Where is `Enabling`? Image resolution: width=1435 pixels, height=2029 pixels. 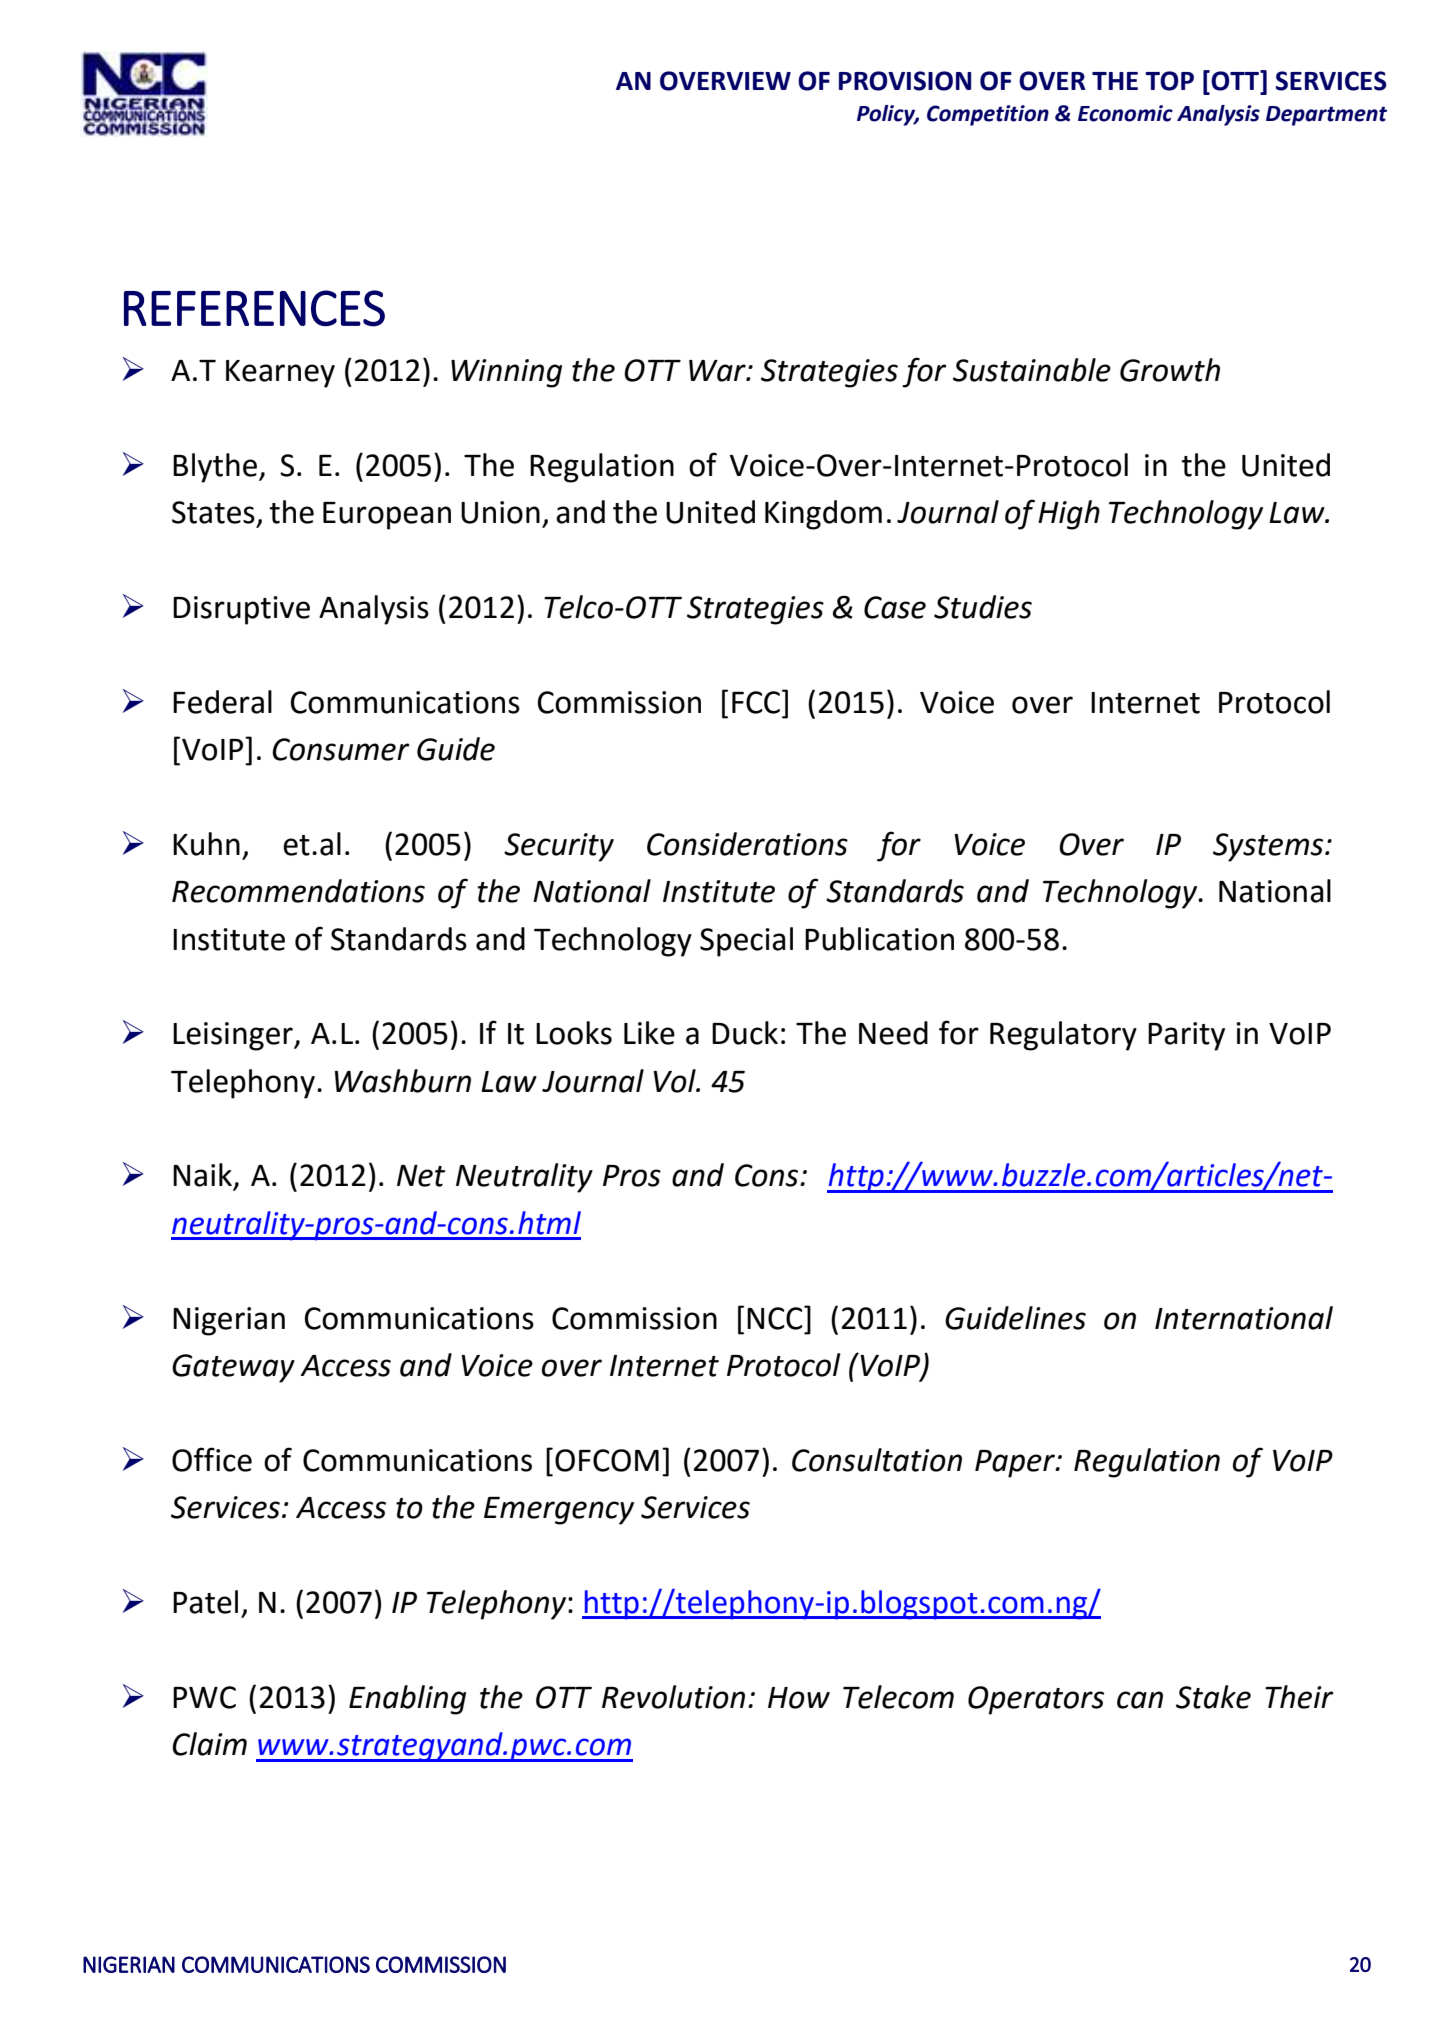
Enabling is located at coordinates (407, 1700).
